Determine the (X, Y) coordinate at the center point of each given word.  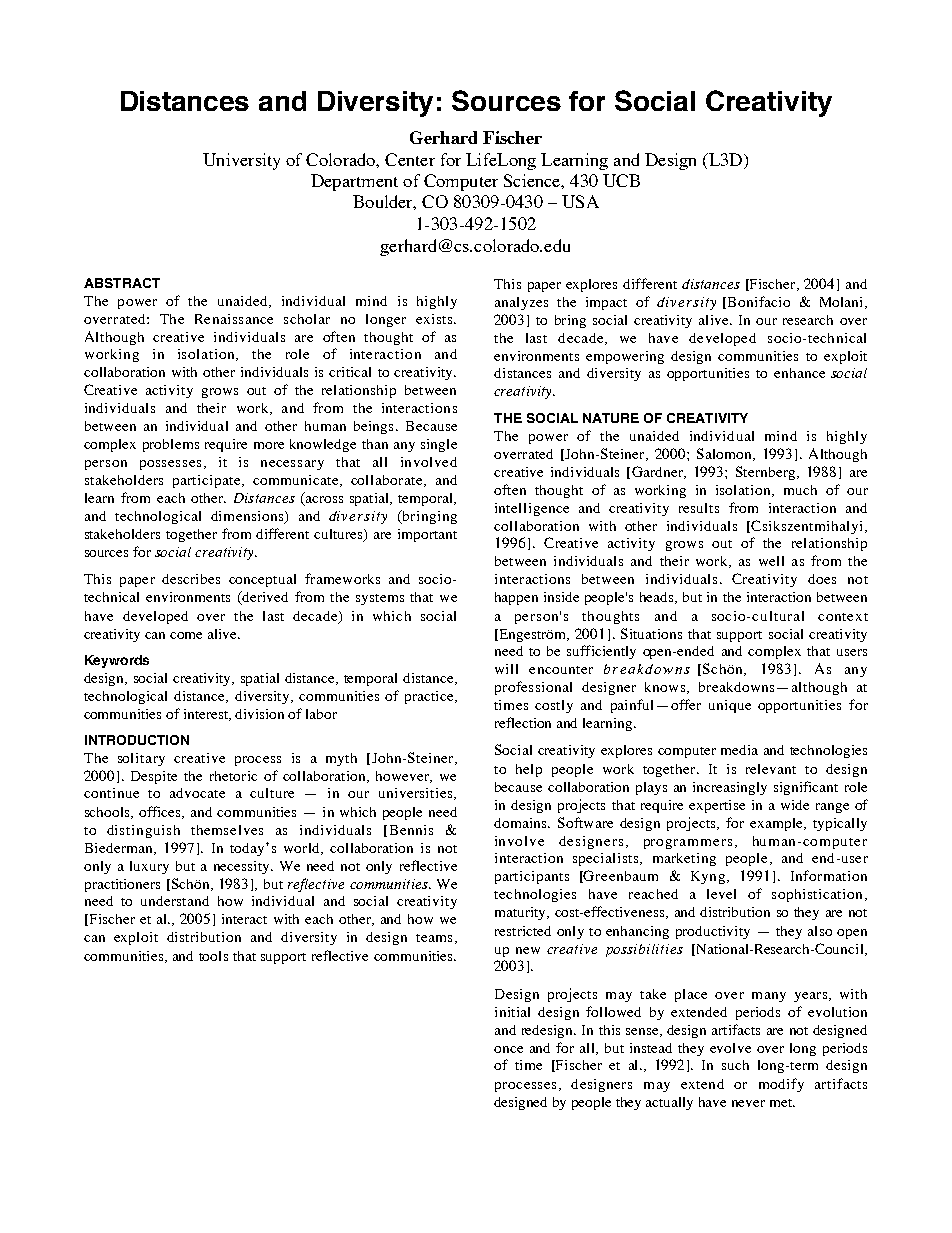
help (529, 770)
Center (410, 159)
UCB (621, 180)
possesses (170, 465)
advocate (197, 793)
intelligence (532, 509)
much (800, 490)
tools (213, 956)
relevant (771, 769)
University (241, 161)
